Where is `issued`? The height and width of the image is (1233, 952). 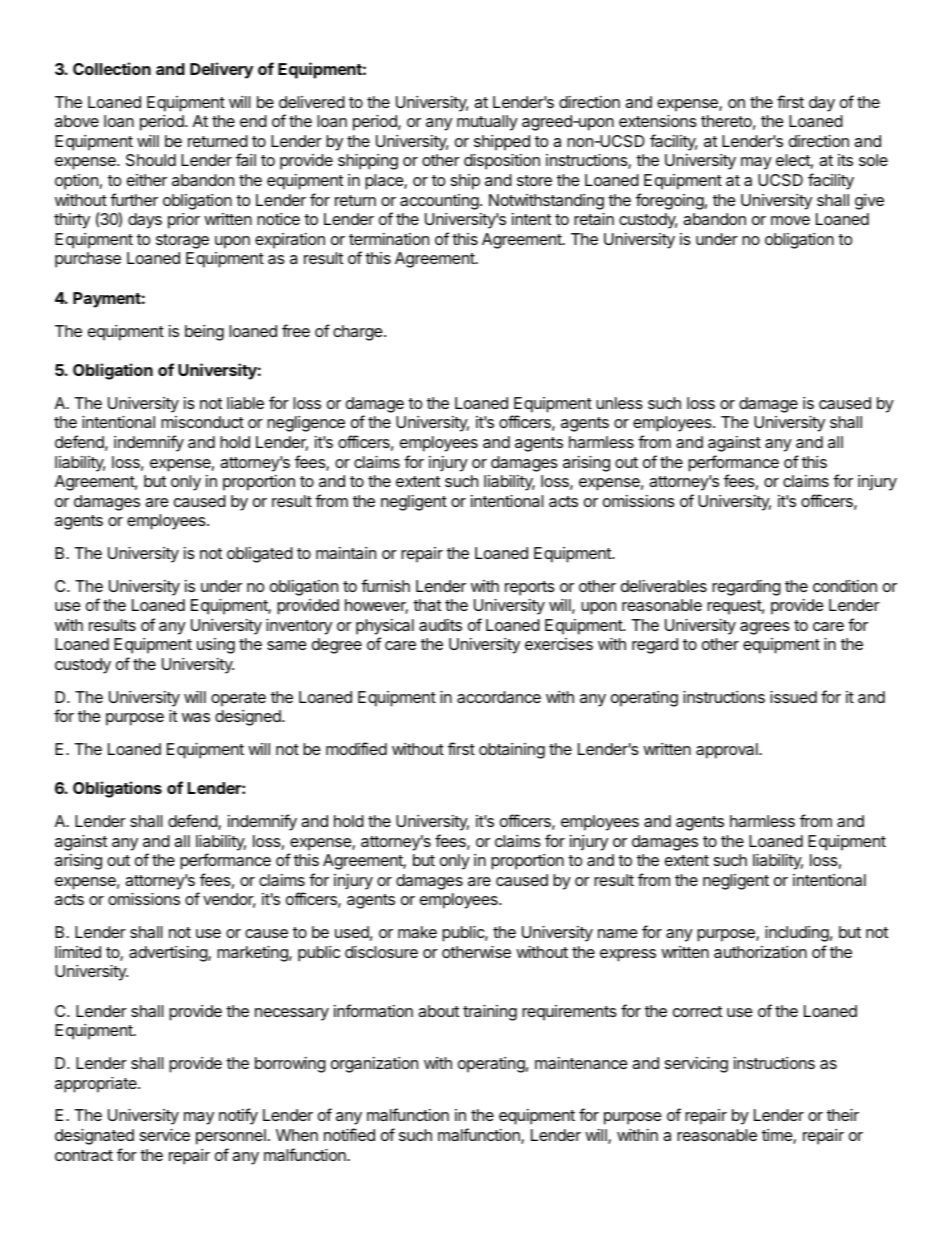 issued is located at coordinates (793, 697).
